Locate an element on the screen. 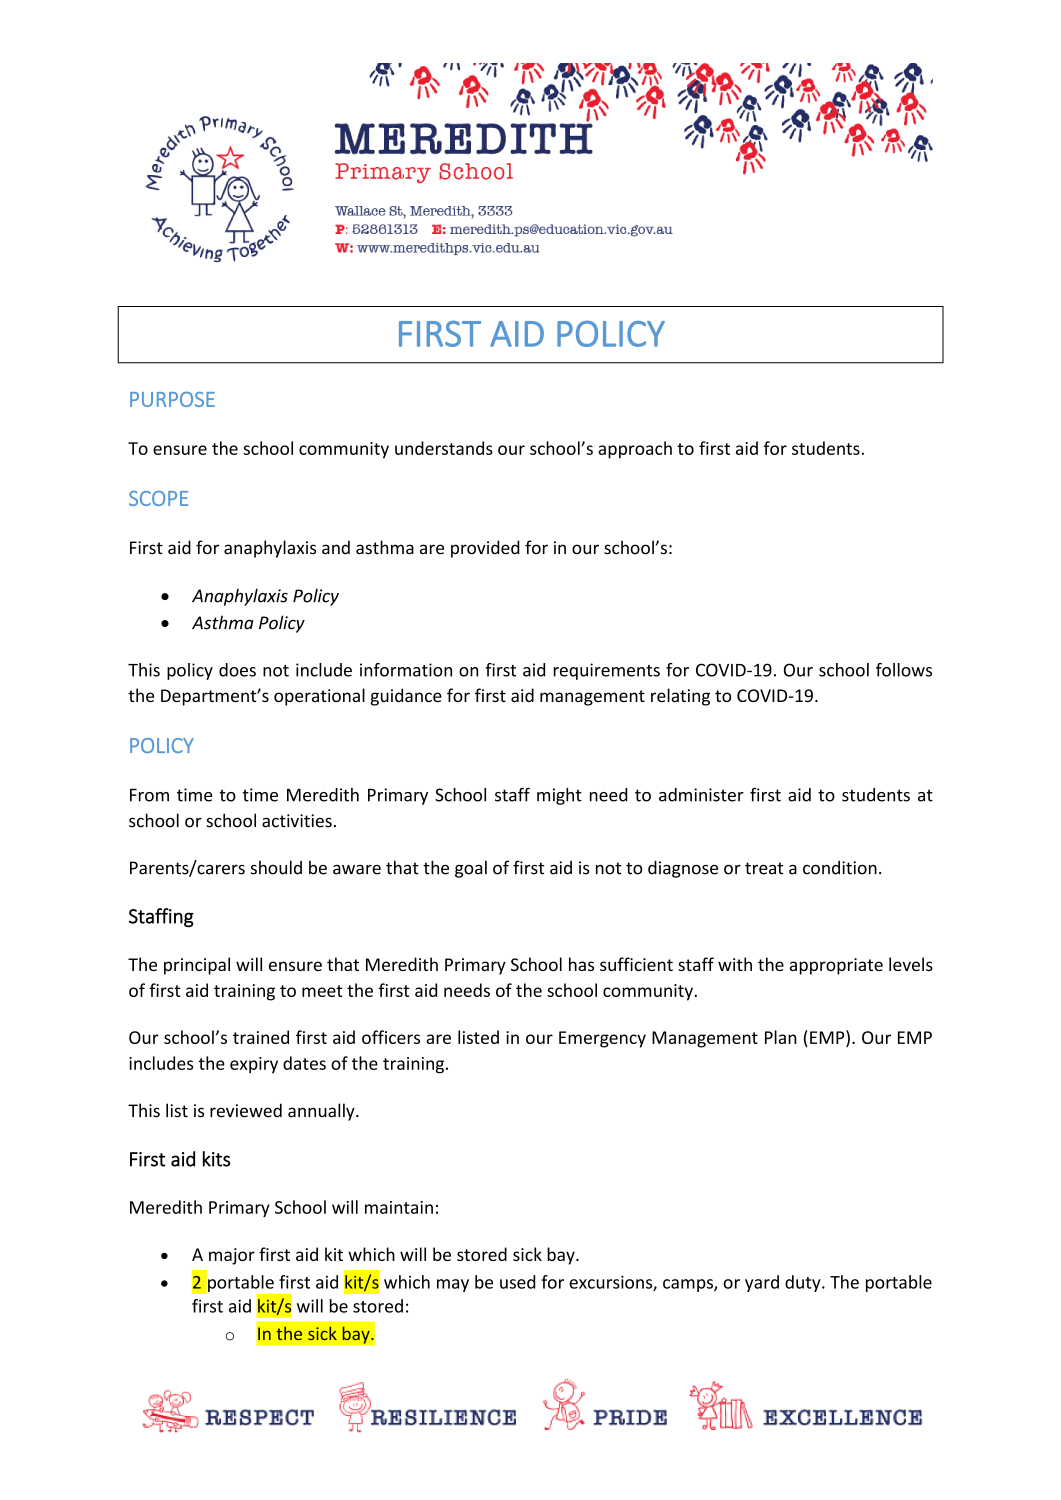 This screenshot has width=1061, height=1500. PURPOSE is located at coordinates (172, 399).
